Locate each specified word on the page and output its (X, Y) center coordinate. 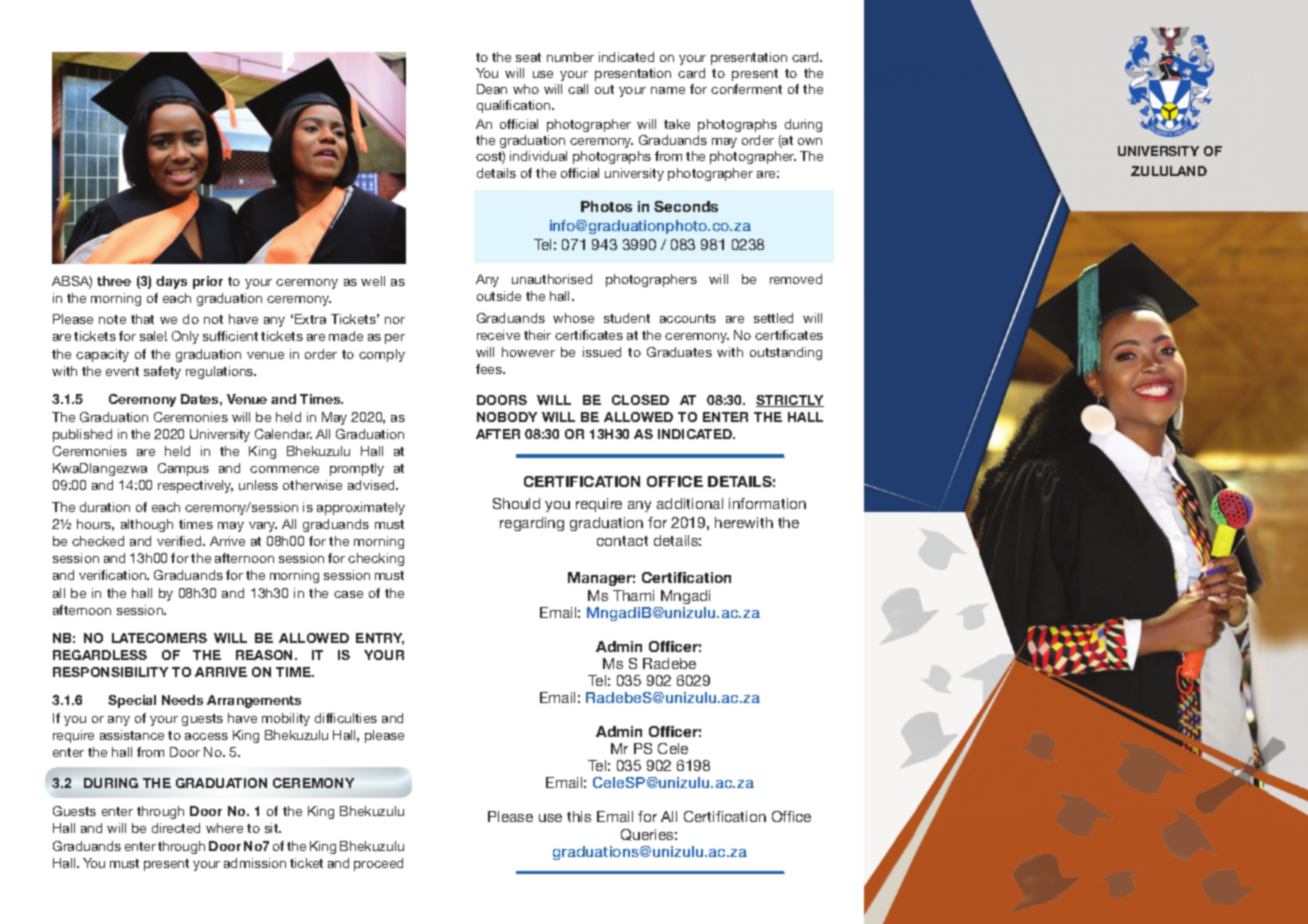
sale (153, 336)
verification (114, 575)
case (348, 594)
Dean (492, 89)
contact (622, 541)
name (668, 90)
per (395, 339)
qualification (515, 106)
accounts (688, 318)
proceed (378, 864)
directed (176, 828)
